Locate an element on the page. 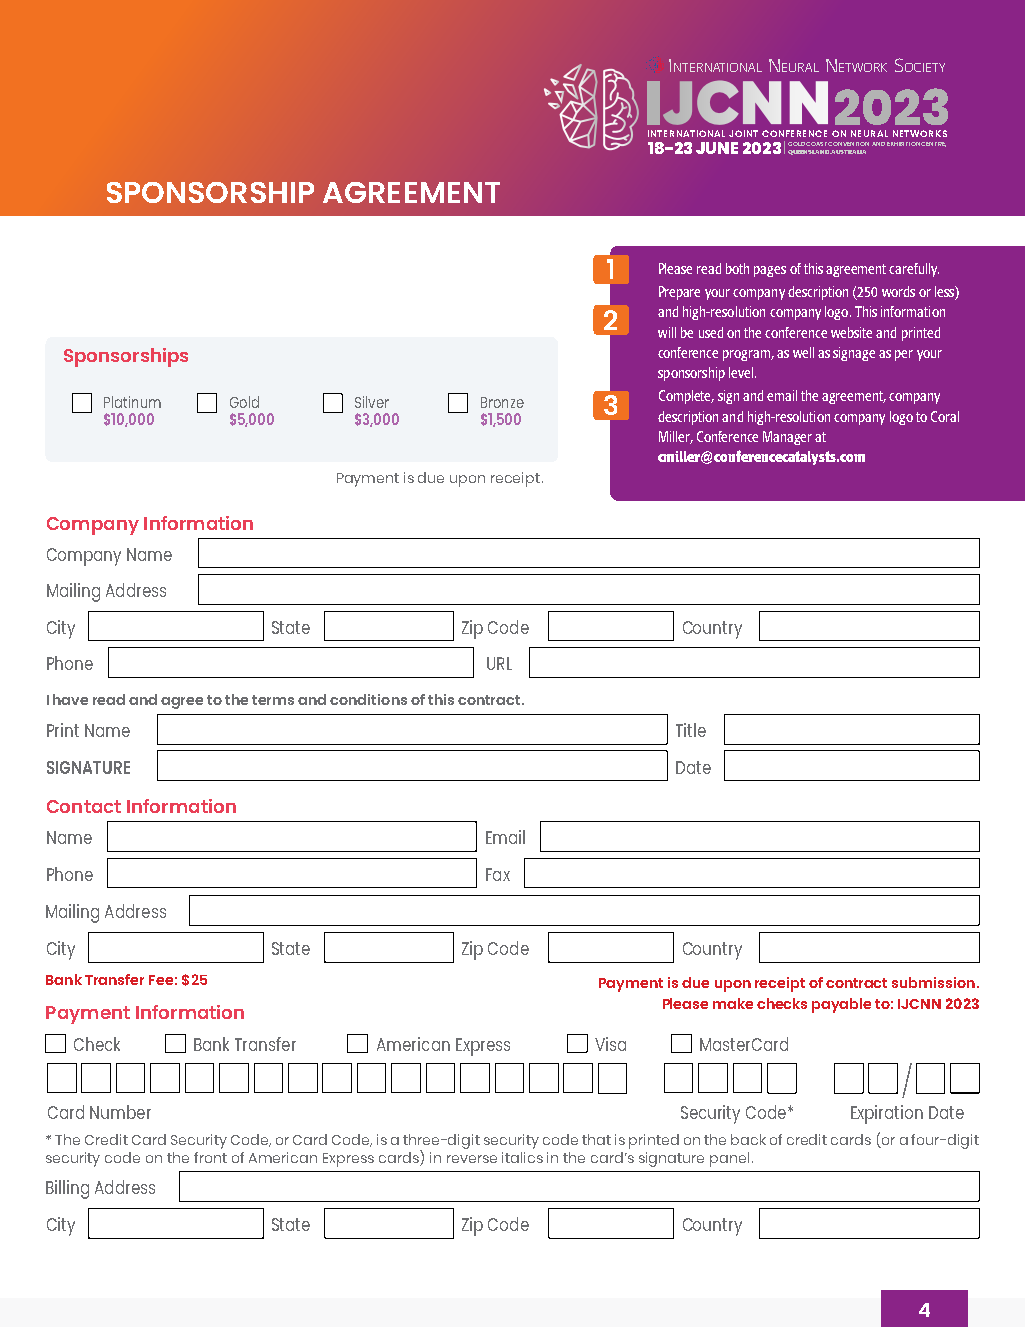 The height and width of the image is (1327, 1025). AUSTRALIA is located at coordinates (848, 152).
